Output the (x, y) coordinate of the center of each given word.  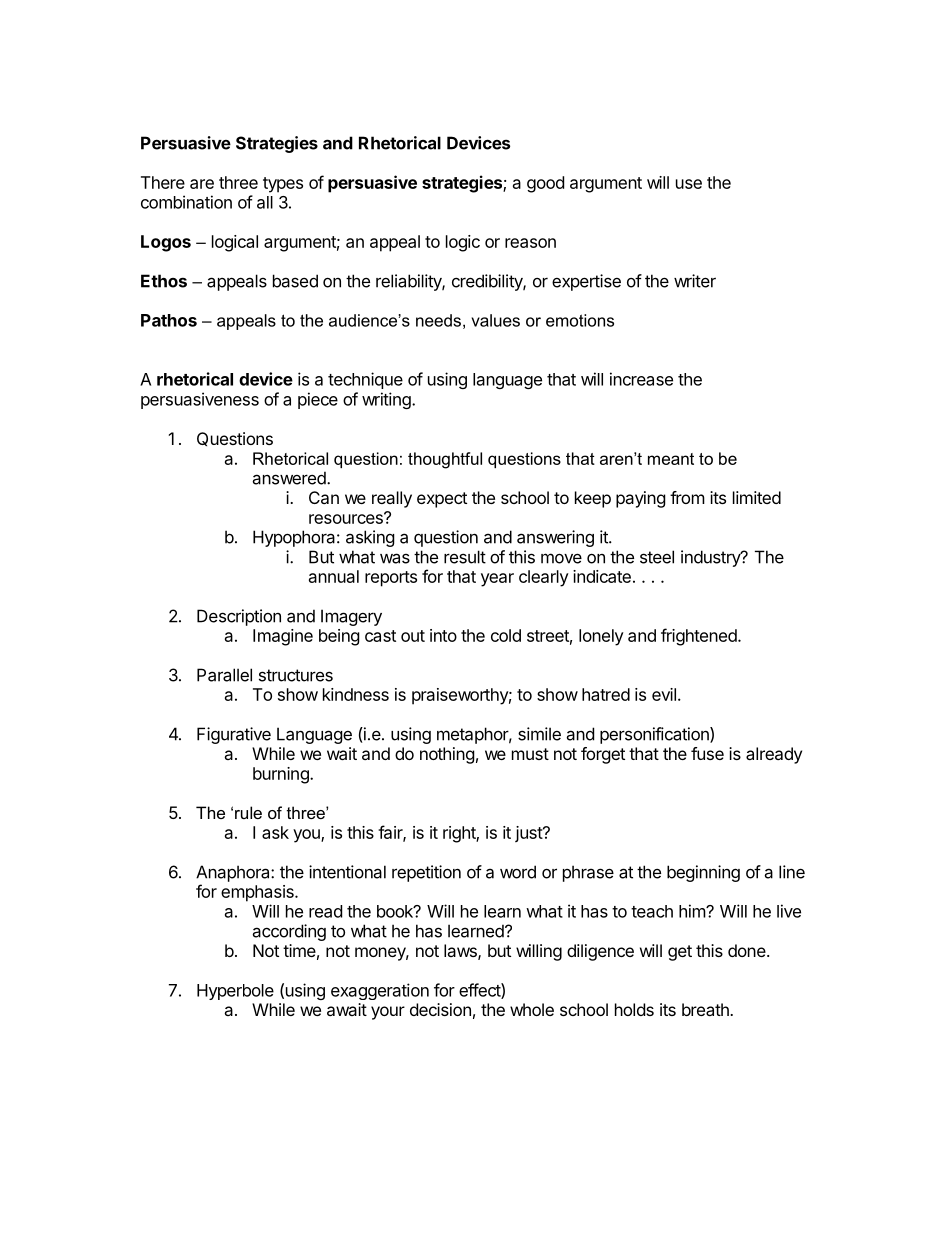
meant (671, 459)
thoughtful (445, 460)
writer (695, 281)
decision (440, 1009)
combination (186, 202)
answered (290, 478)
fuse (707, 753)
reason (530, 243)
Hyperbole (235, 992)
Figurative (234, 735)
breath (706, 1009)
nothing (447, 755)
